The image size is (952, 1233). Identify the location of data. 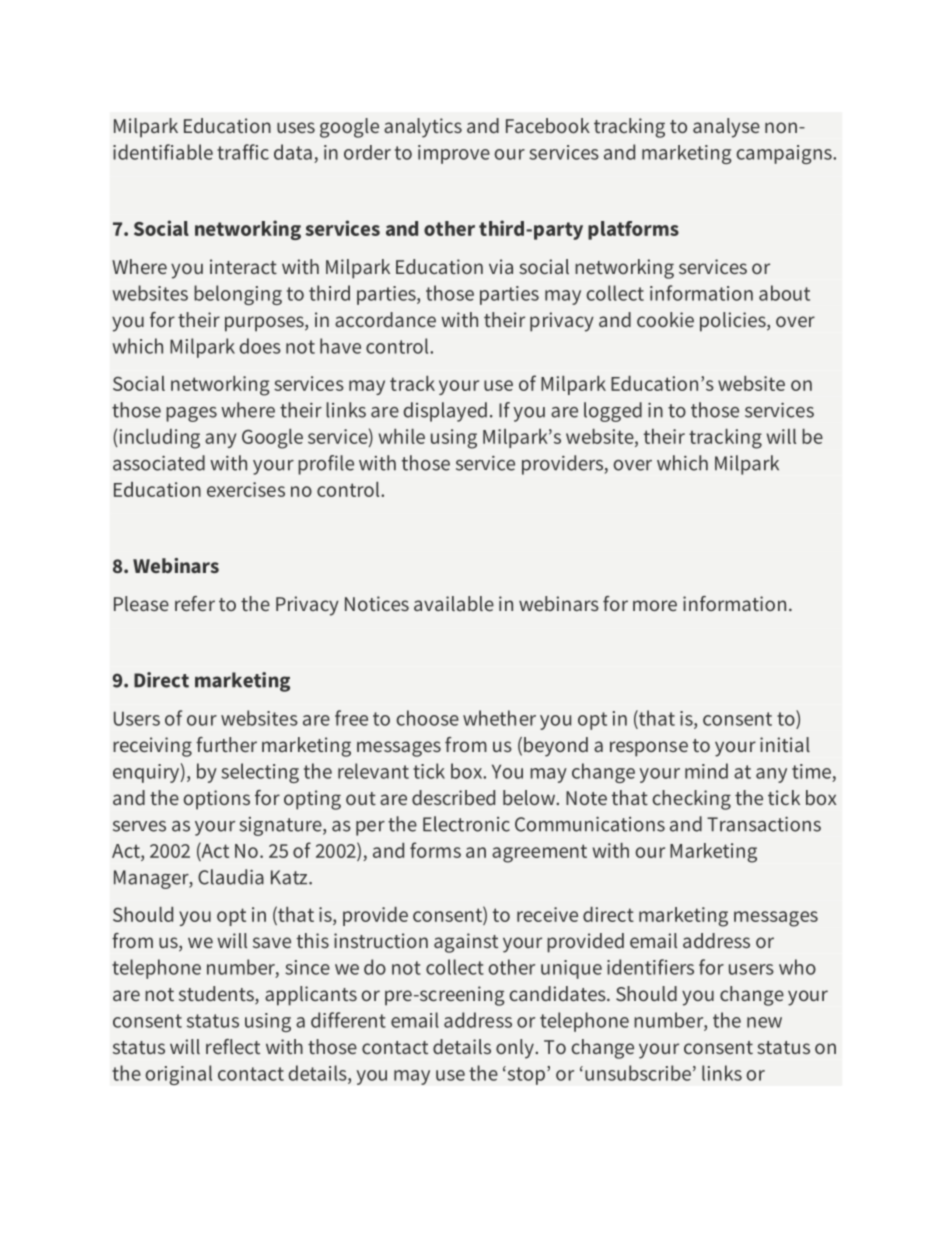
(293, 152).
